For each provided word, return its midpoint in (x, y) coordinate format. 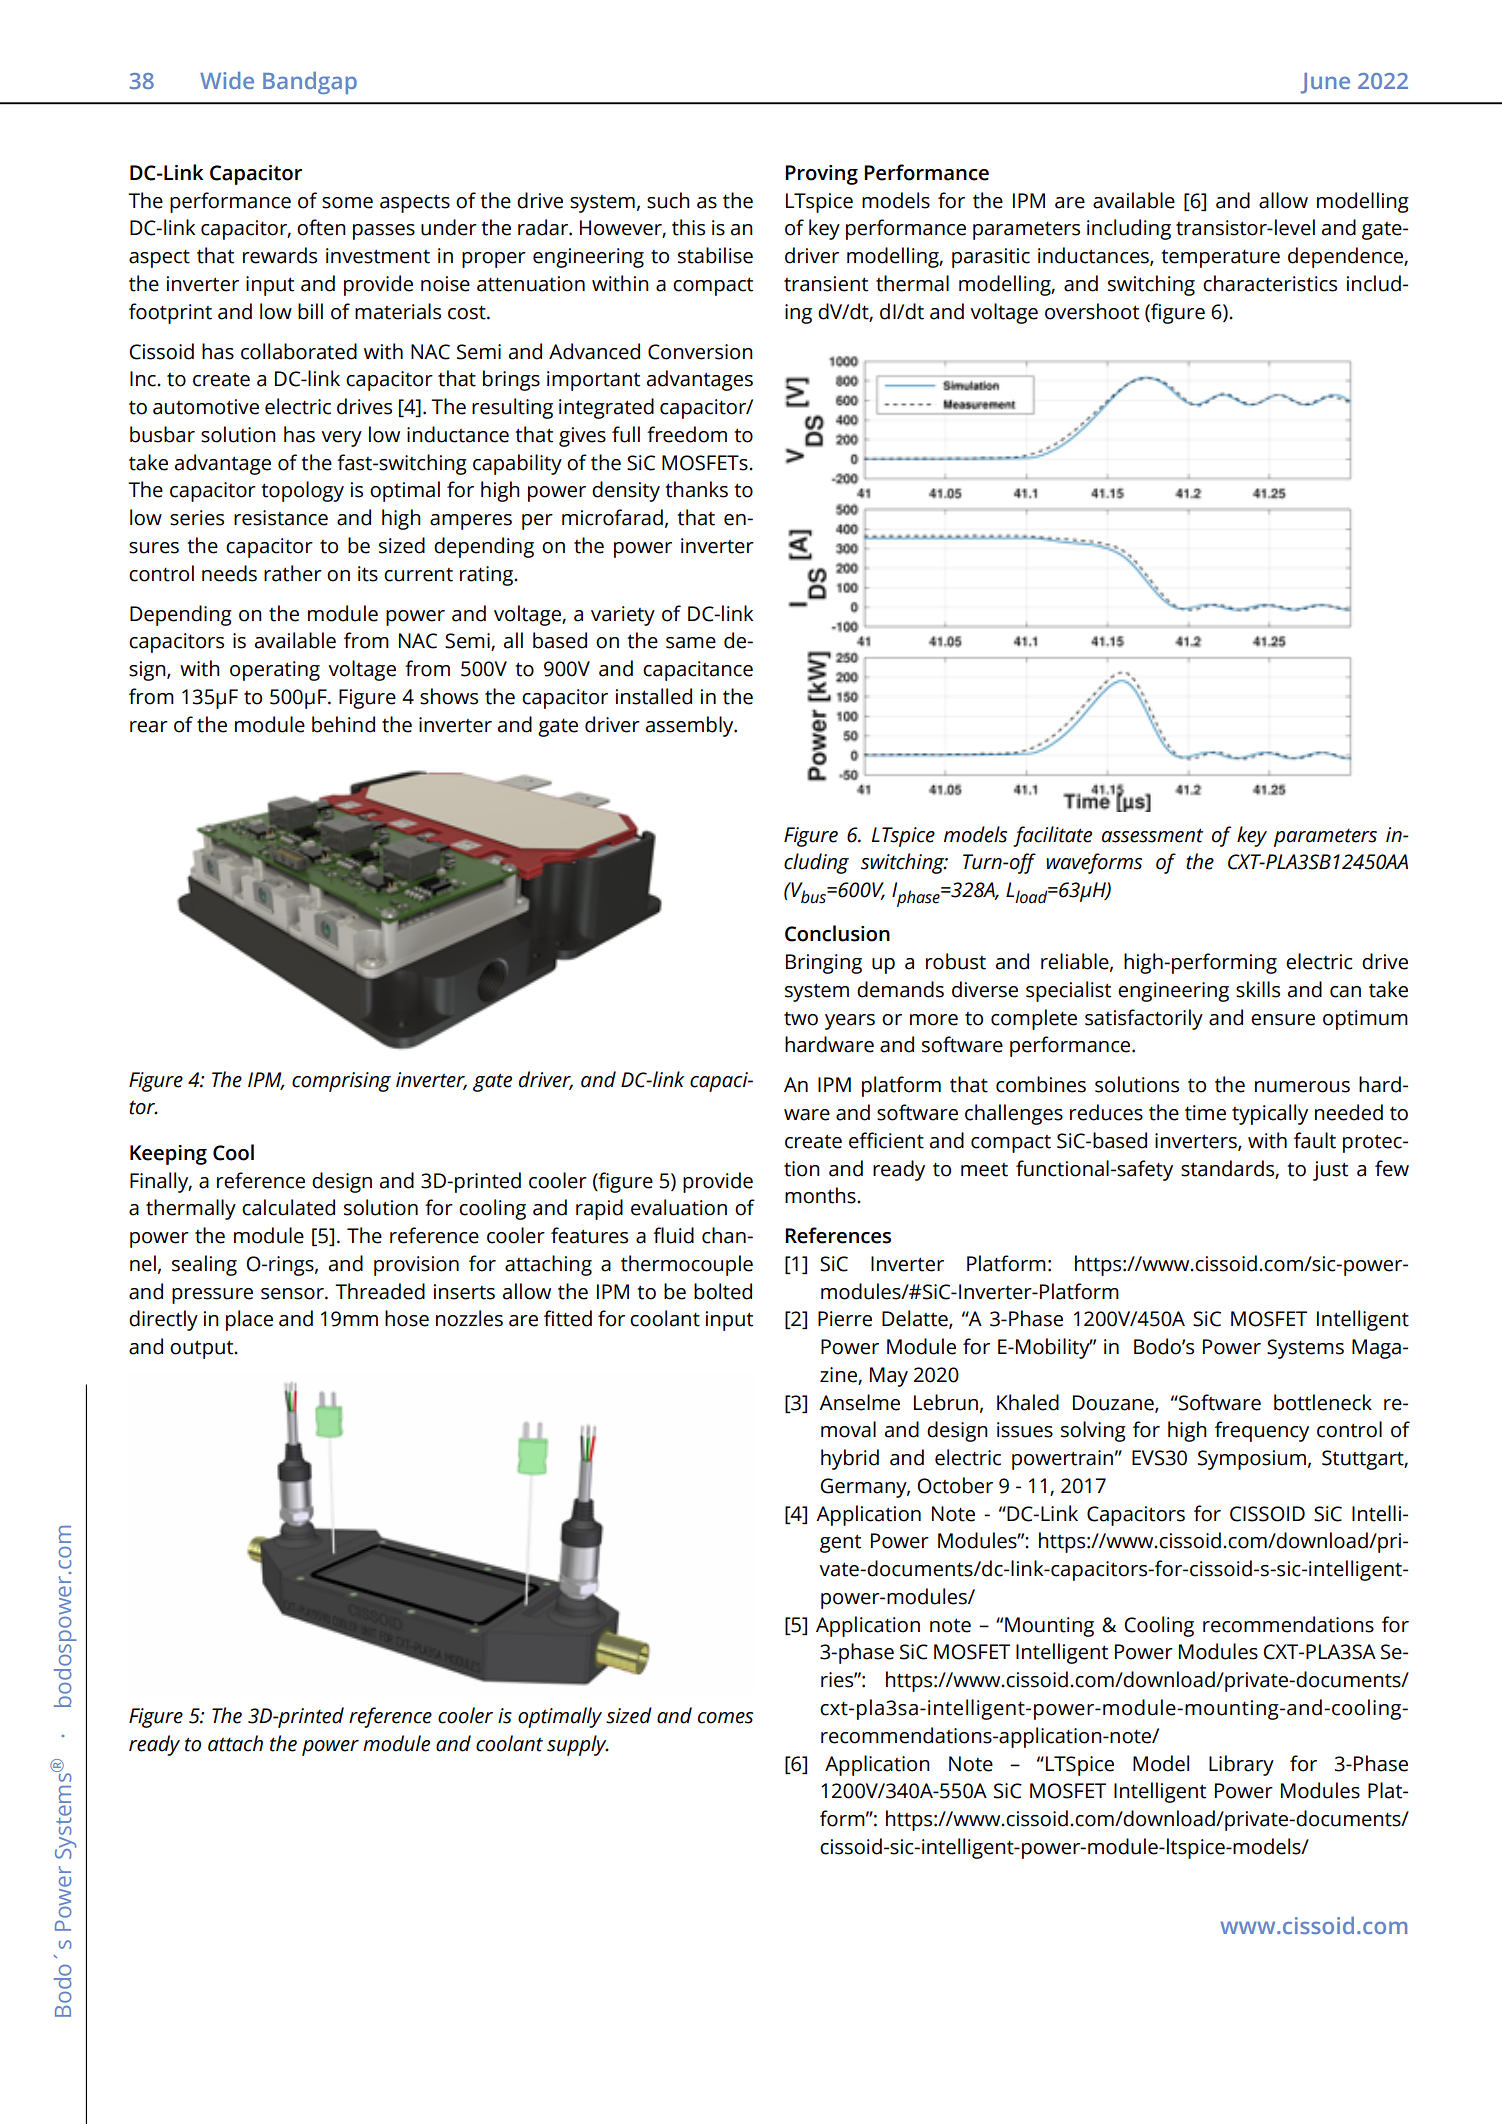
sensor (293, 1294)
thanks (696, 489)
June (1325, 83)
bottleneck (1323, 1402)
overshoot (1092, 311)
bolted (723, 1291)
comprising (341, 1082)
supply (578, 1745)
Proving (821, 175)
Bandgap (310, 83)
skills (1258, 989)
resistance (281, 518)
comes (725, 1718)
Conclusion (837, 933)
